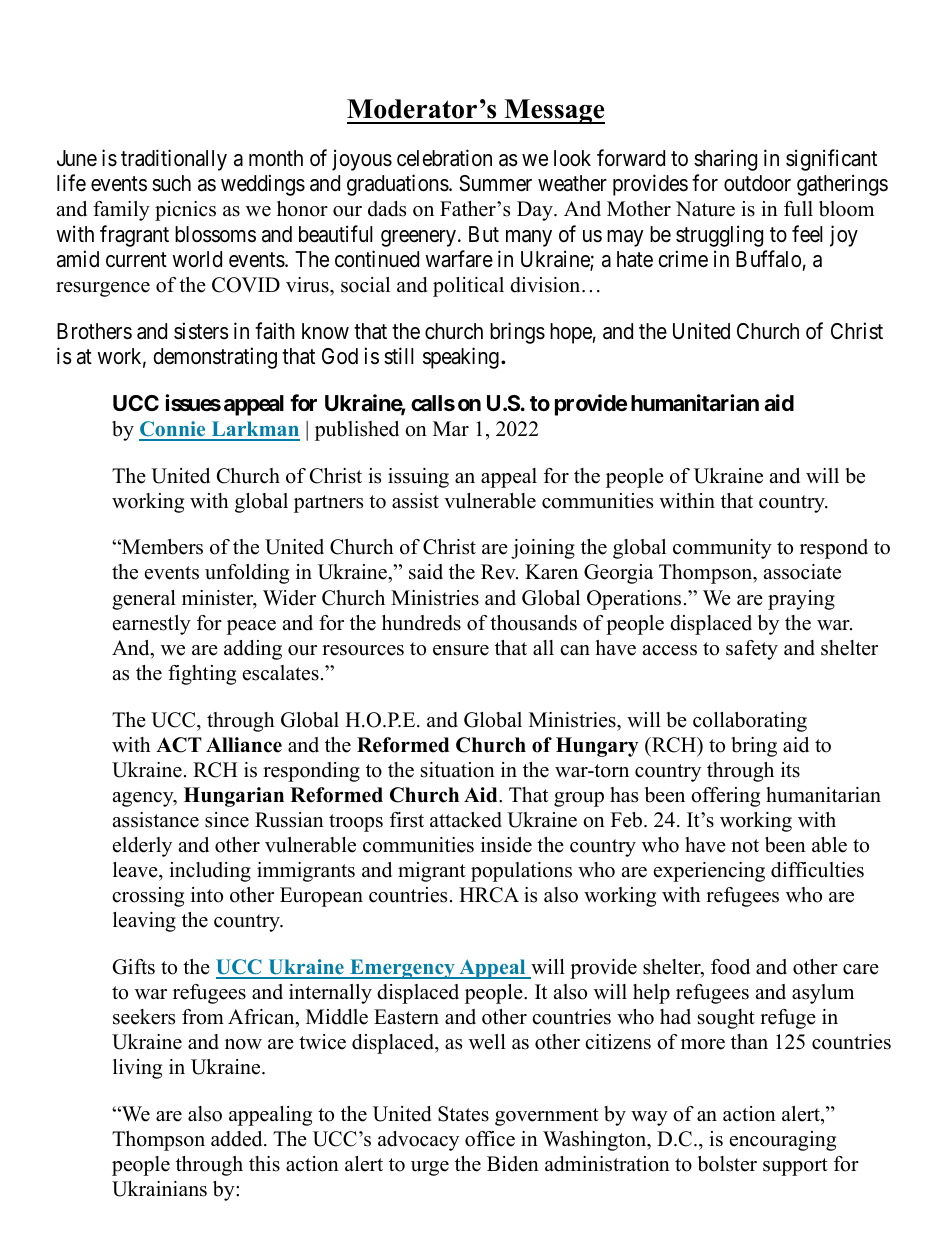 The height and width of the image is (1233, 952). What do you see at coordinates (451, 428) in the image?
I see `Mar` at bounding box center [451, 428].
